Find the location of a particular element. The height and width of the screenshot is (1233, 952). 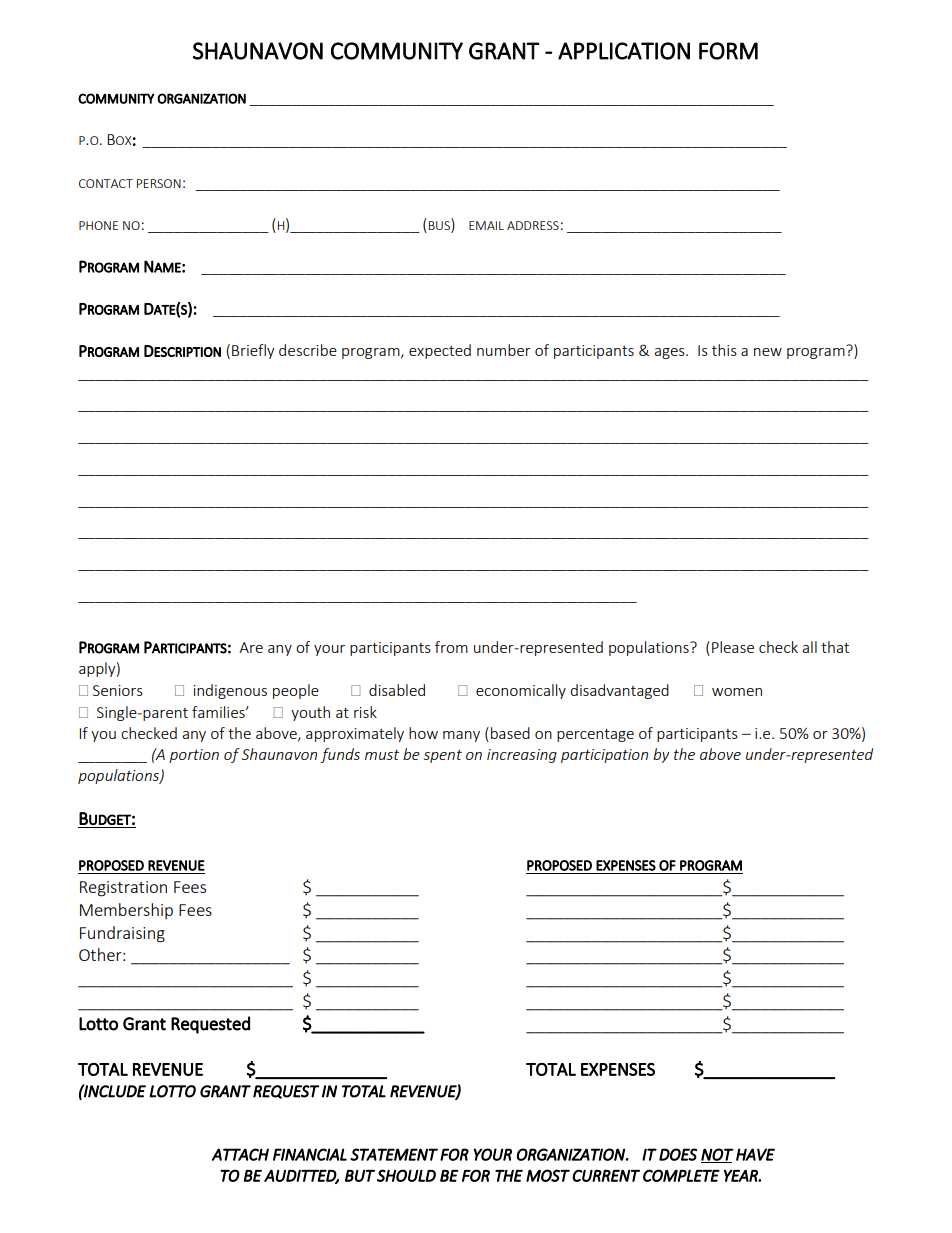

spent is located at coordinates (443, 756).
